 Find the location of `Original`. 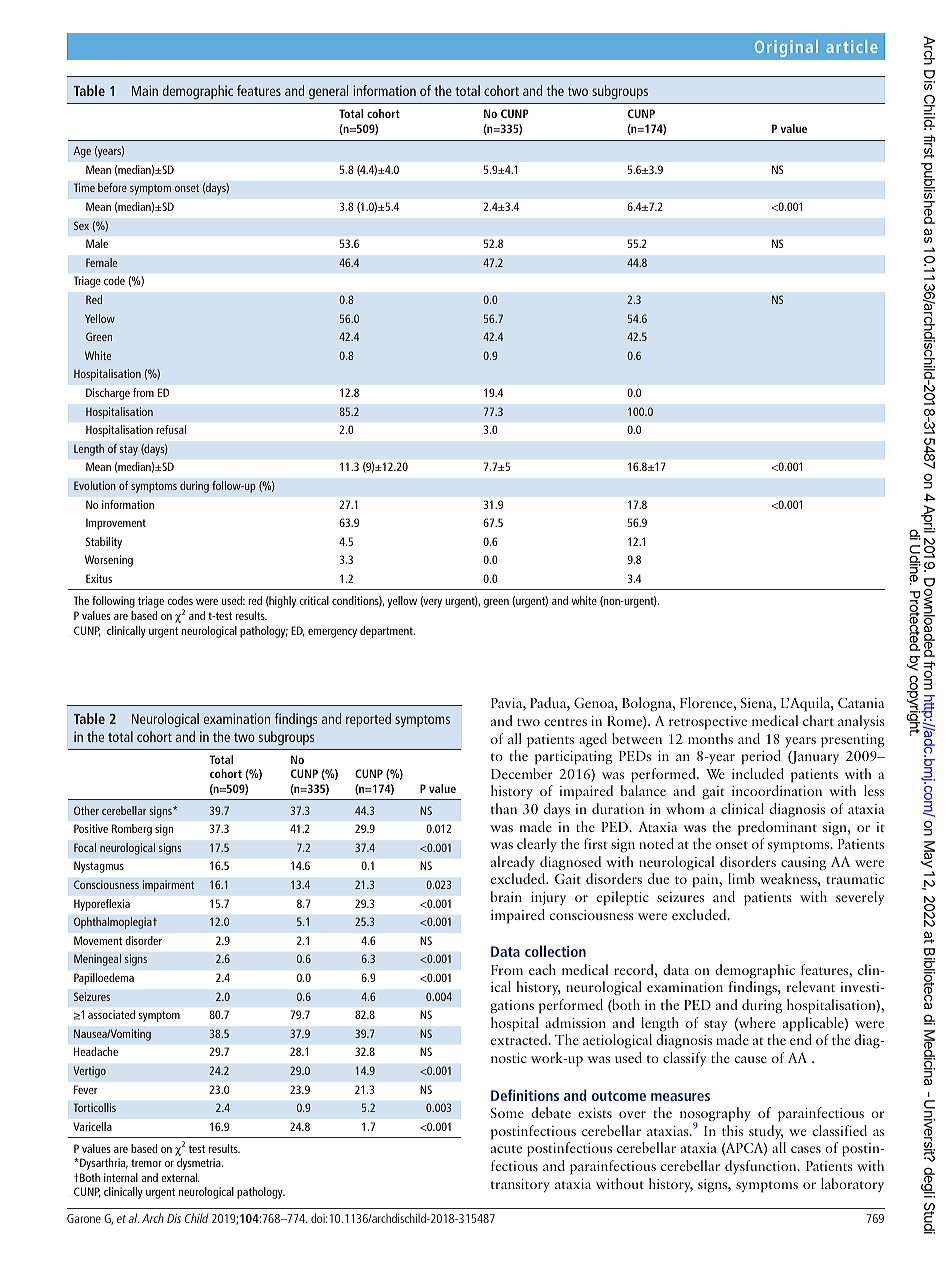

Original is located at coordinates (786, 48).
